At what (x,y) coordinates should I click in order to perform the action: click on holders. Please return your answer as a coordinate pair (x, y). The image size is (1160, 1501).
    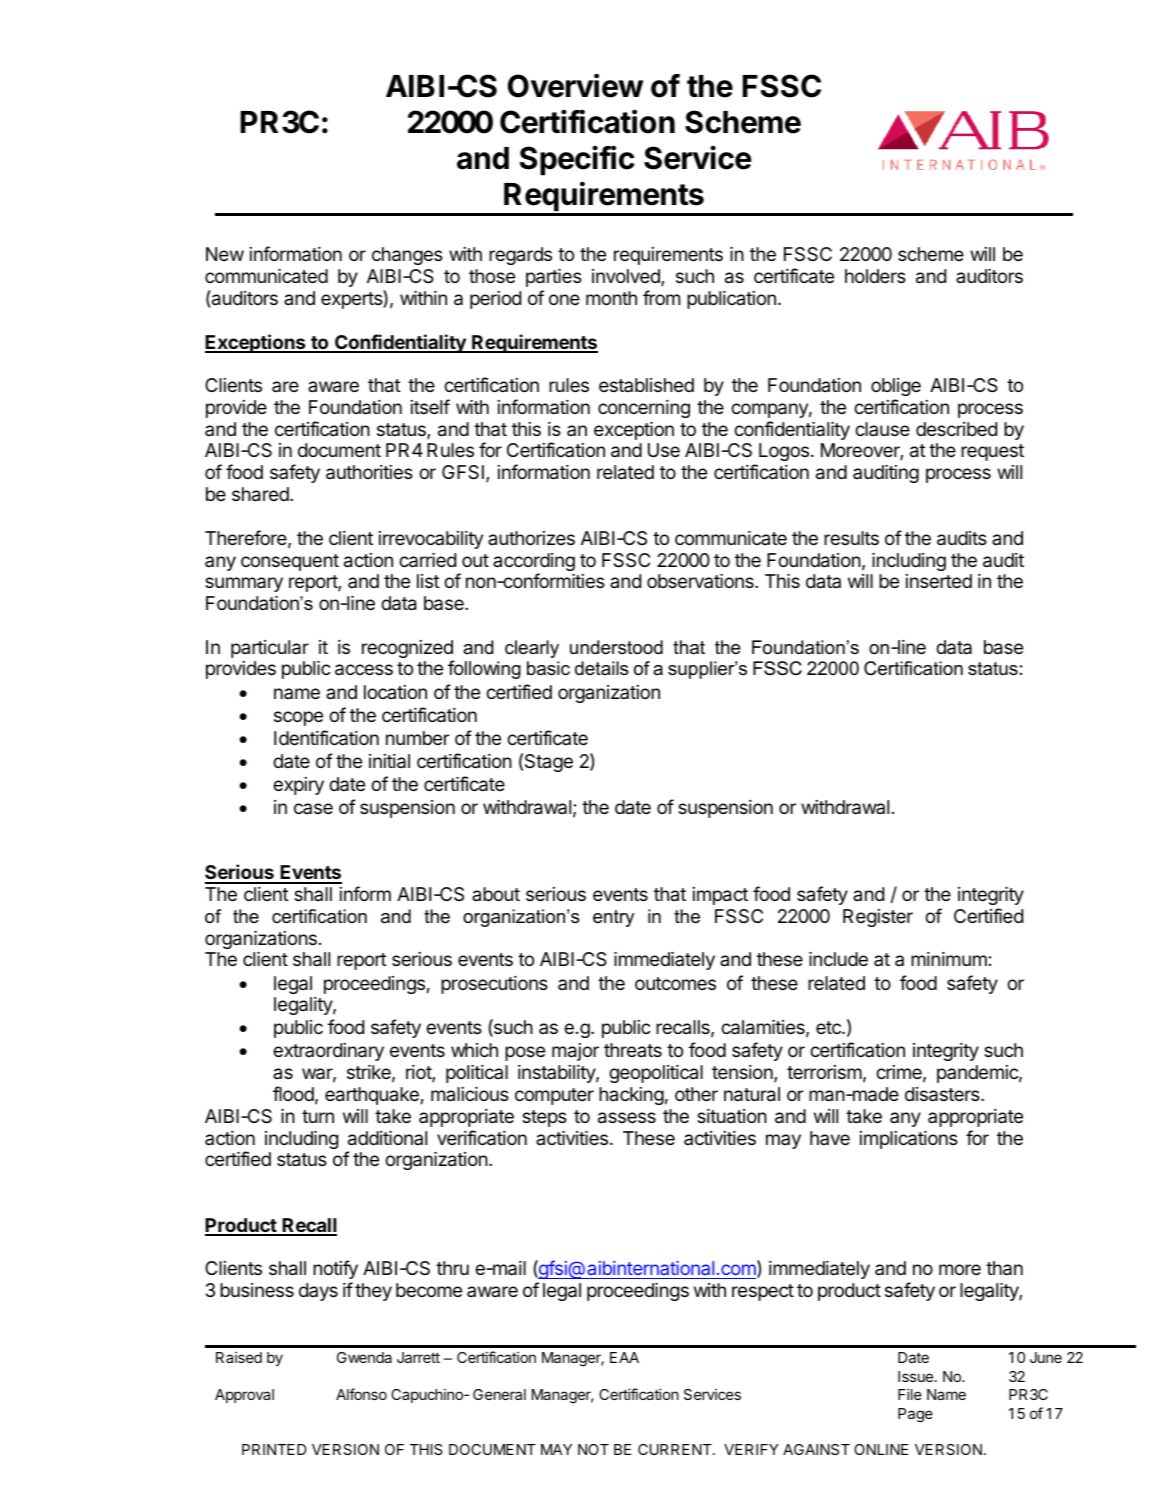
    Looking at the image, I should click on (875, 276).
